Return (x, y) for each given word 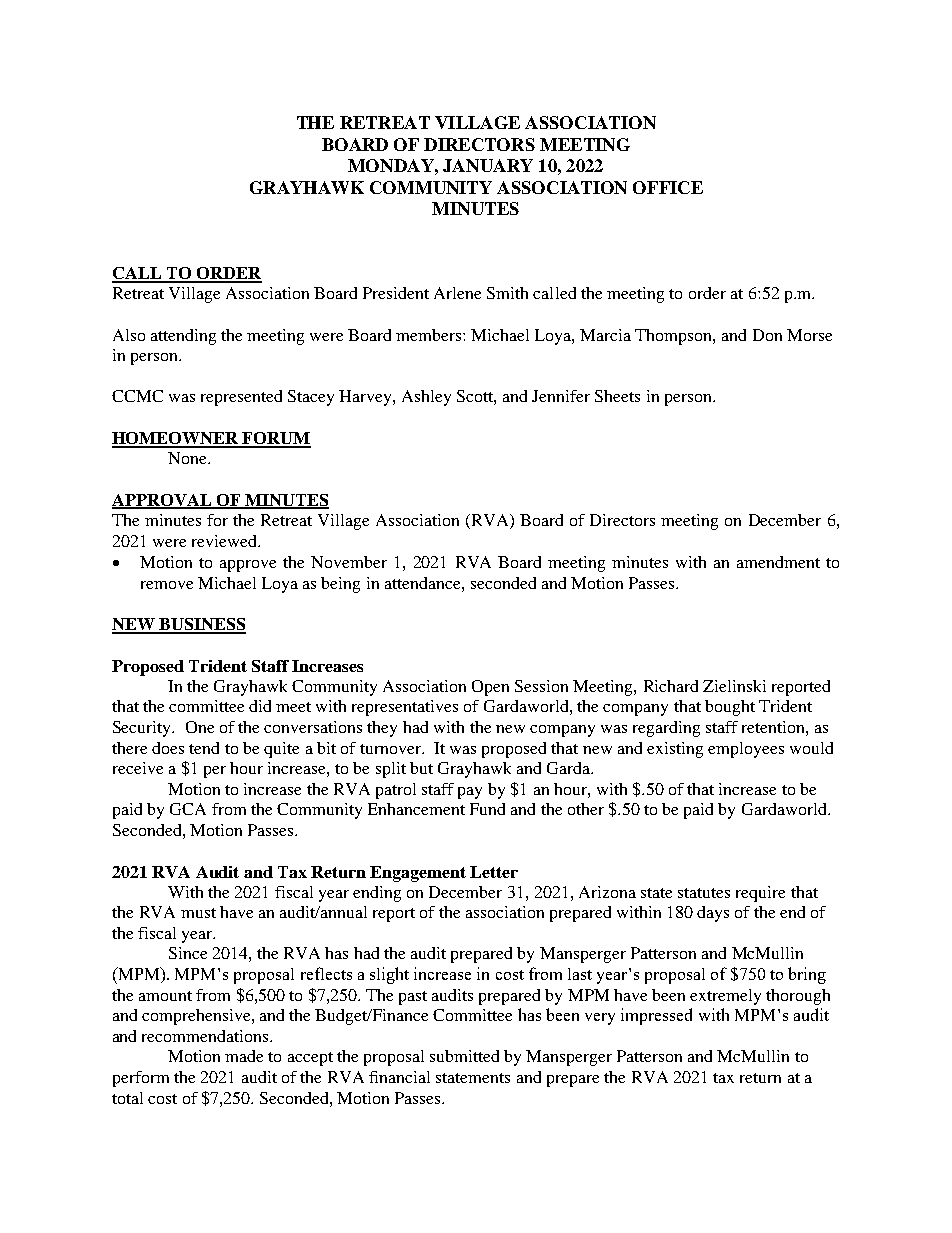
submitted (464, 1056)
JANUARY (488, 165)
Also (129, 335)
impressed (656, 1016)
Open (490, 688)
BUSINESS (201, 625)
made (244, 1056)
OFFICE (668, 187)
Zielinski (734, 686)
